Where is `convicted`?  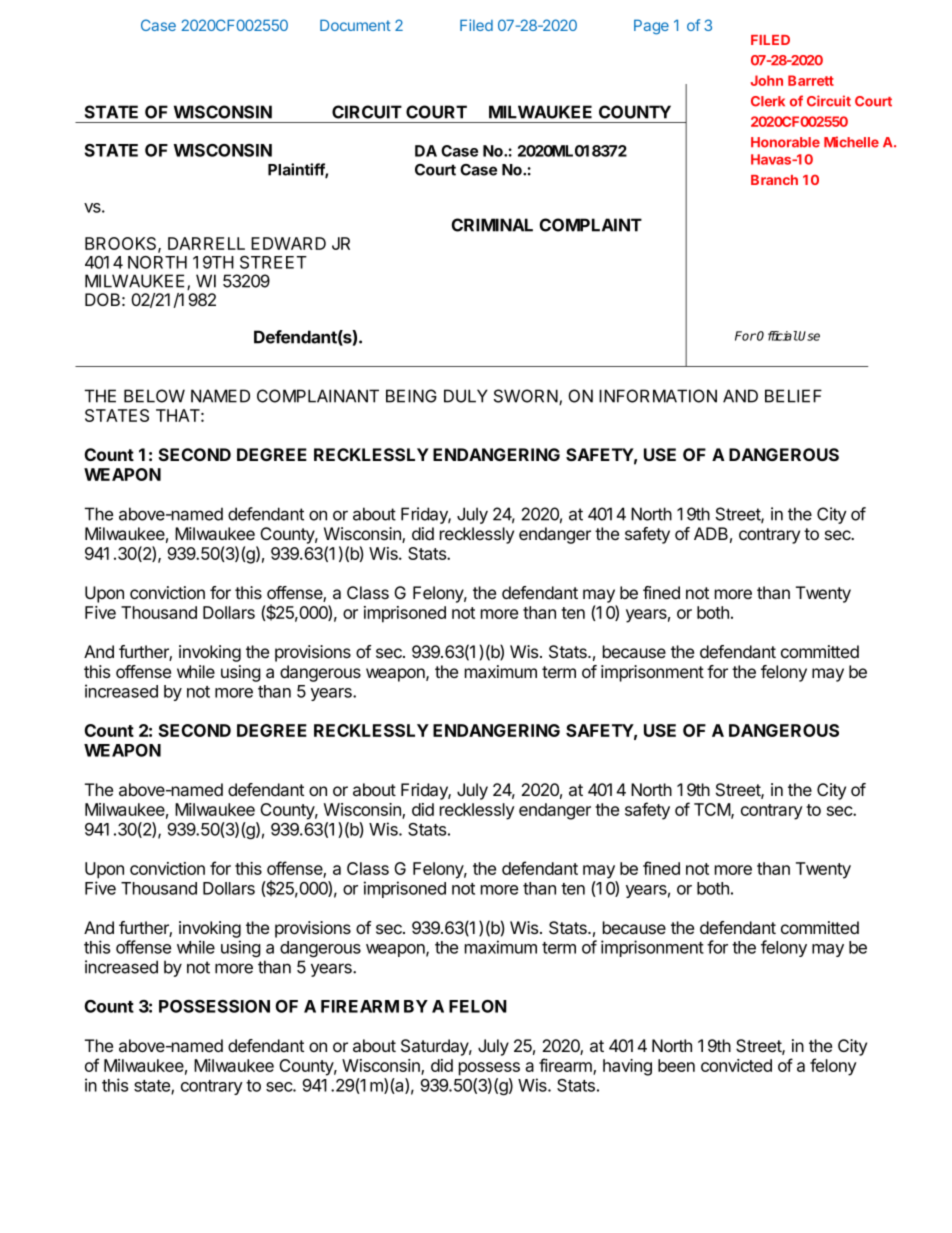 convicted is located at coordinates (736, 1065).
